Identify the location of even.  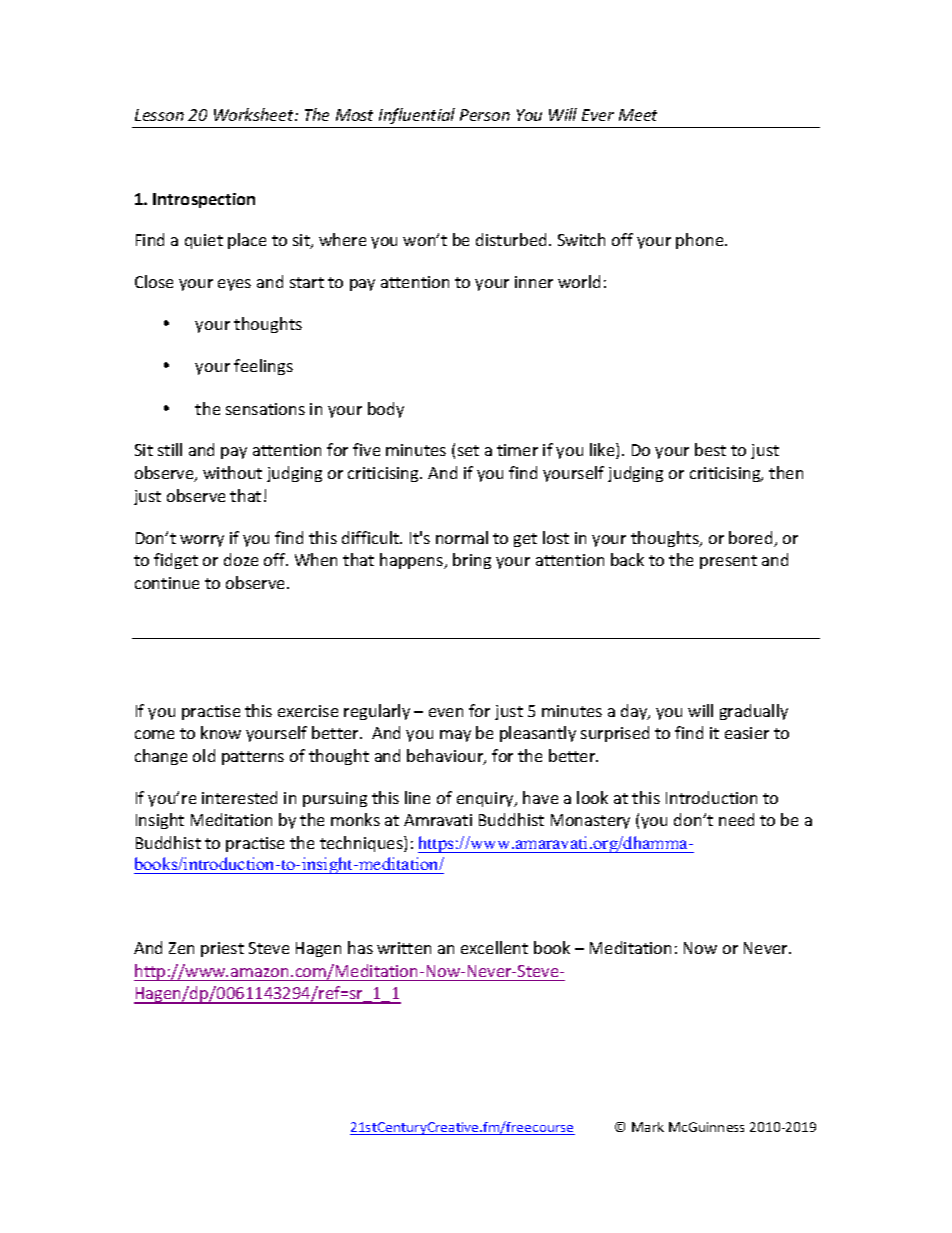
(446, 712).
